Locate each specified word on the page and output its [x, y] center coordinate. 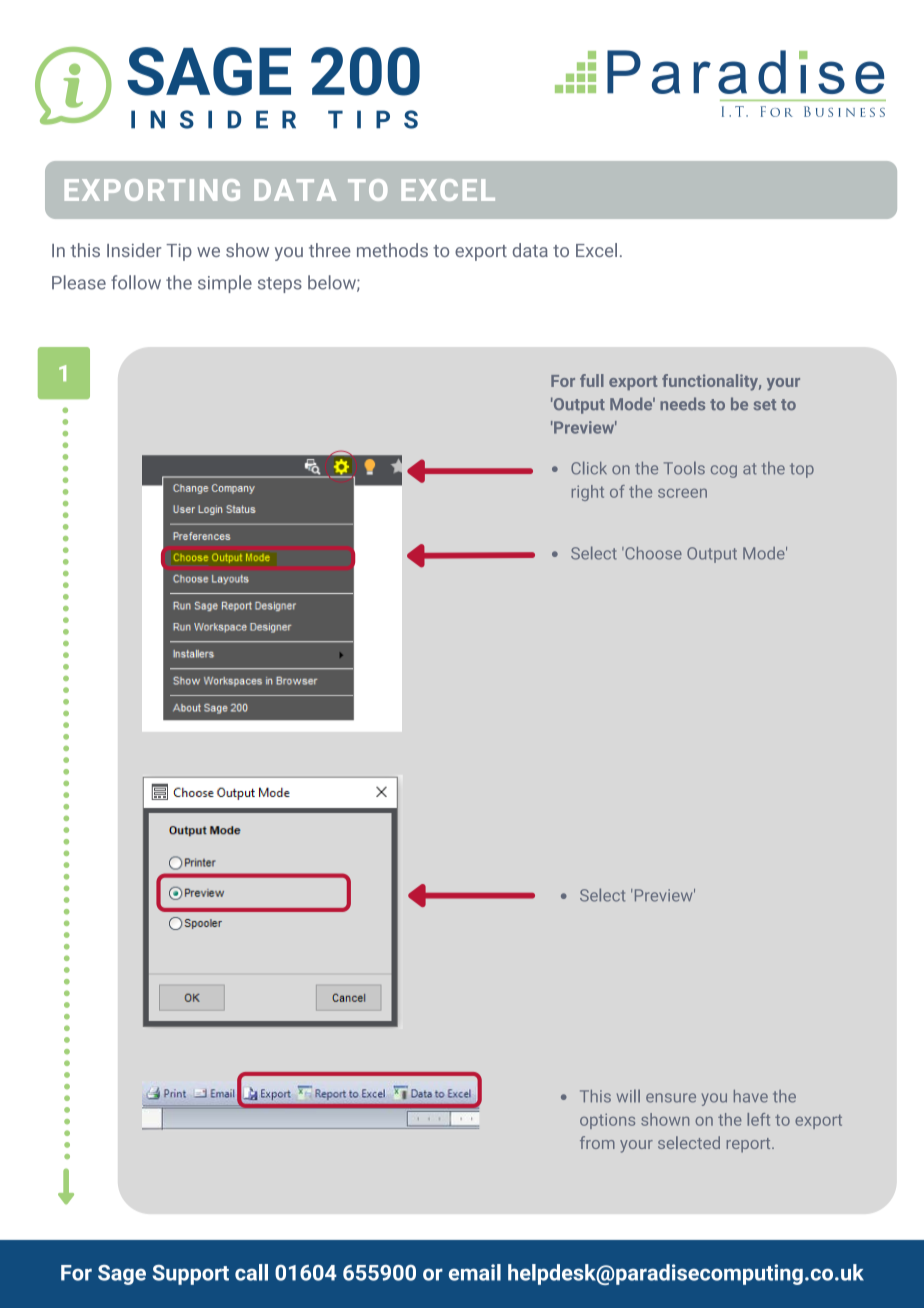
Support [190, 1274]
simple [225, 284]
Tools [684, 468]
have [751, 1096]
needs [682, 403]
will [628, 1096]
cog [724, 471]
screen [682, 493]
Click [589, 468]
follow [136, 282]
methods [392, 250]
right [588, 493]
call [251, 1272]
